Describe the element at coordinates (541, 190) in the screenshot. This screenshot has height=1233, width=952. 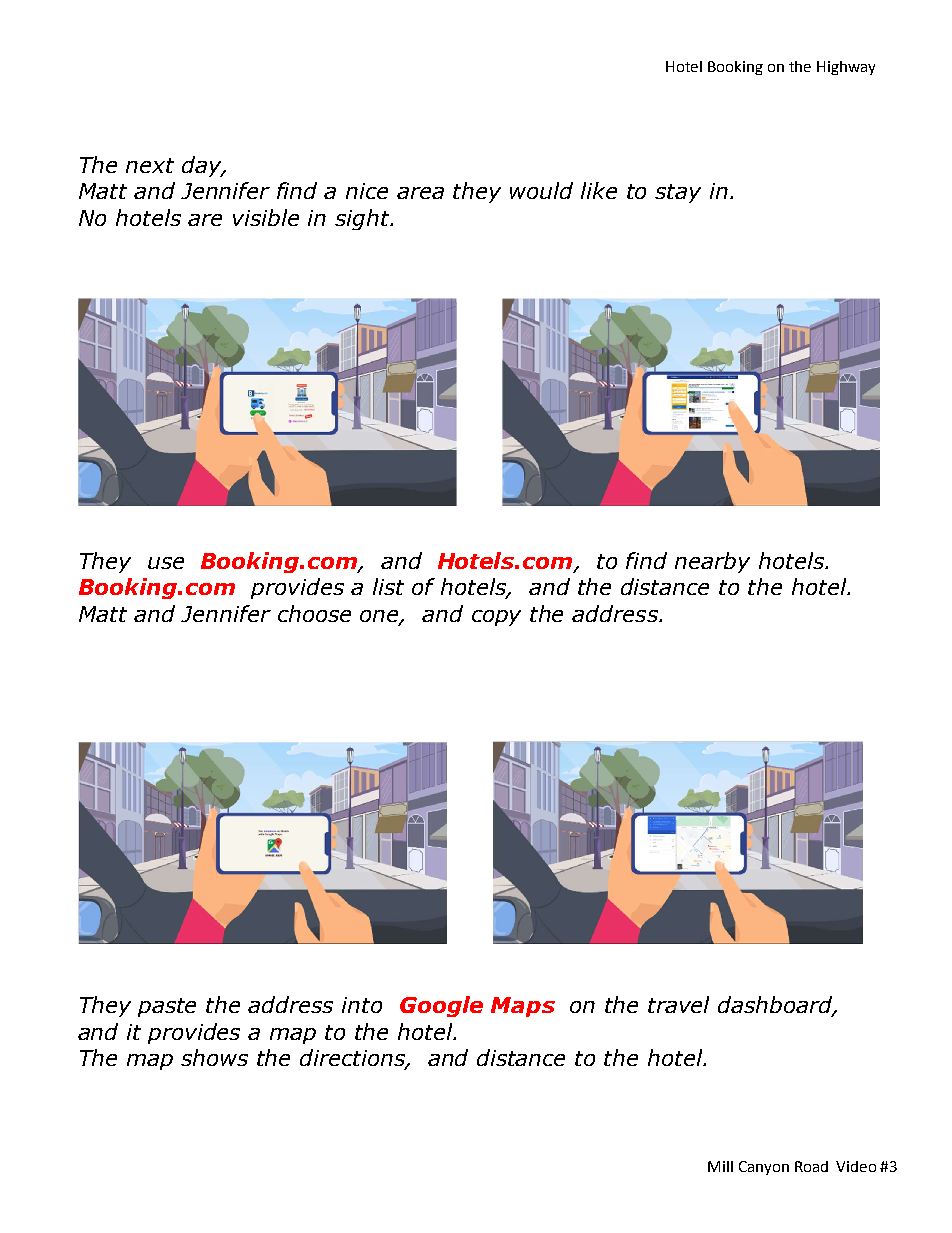
I see `would` at that location.
